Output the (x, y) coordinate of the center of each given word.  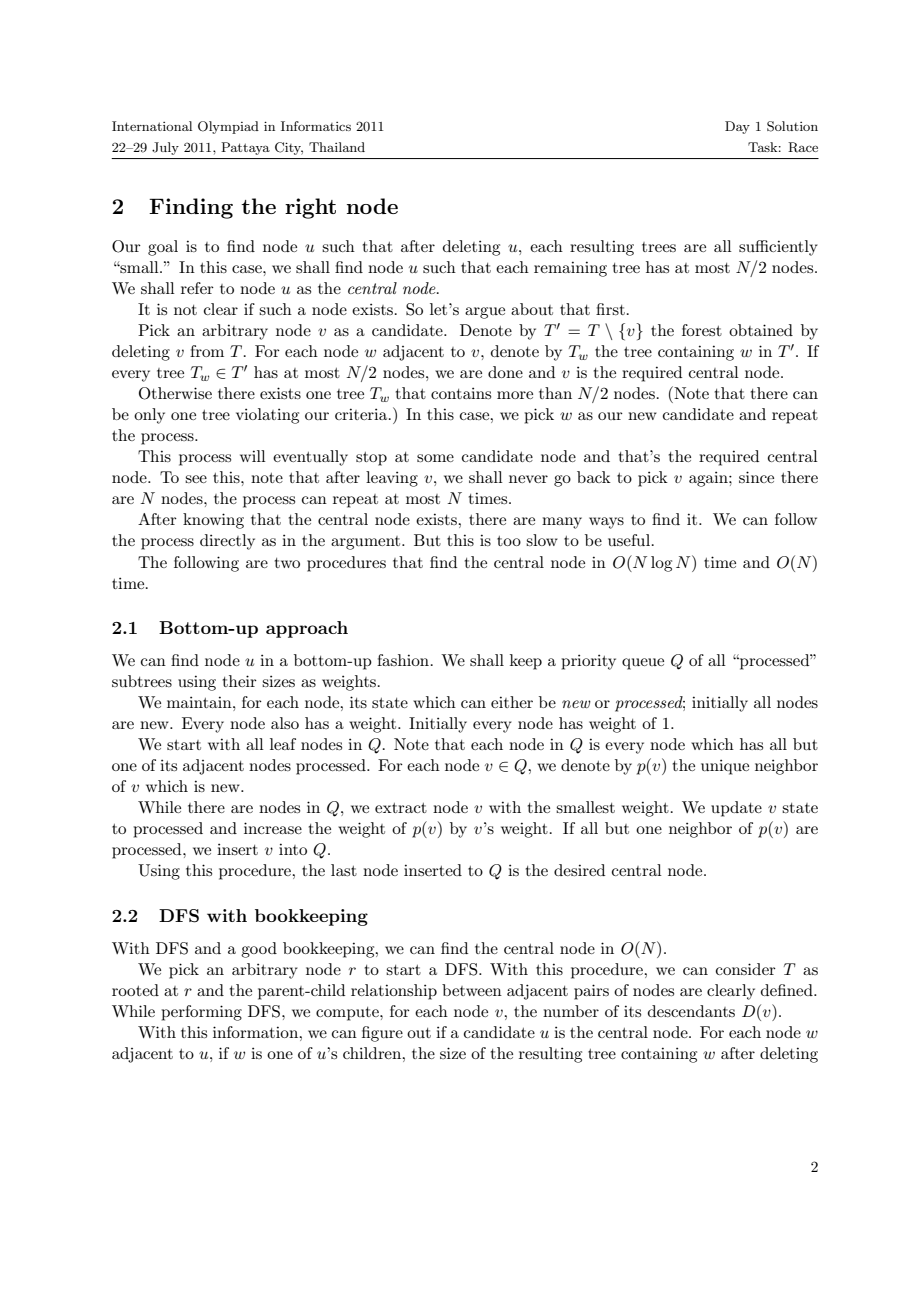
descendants (691, 1011)
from (207, 351)
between (472, 990)
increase (273, 828)
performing (201, 1013)
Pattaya (245, 148)
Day (737, 127)
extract (401, 808)
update (736, 809)
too (509, 541)
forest (702, 330)
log (661, 564)
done (505, 372)
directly (227, 542)
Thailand (337, 147)
